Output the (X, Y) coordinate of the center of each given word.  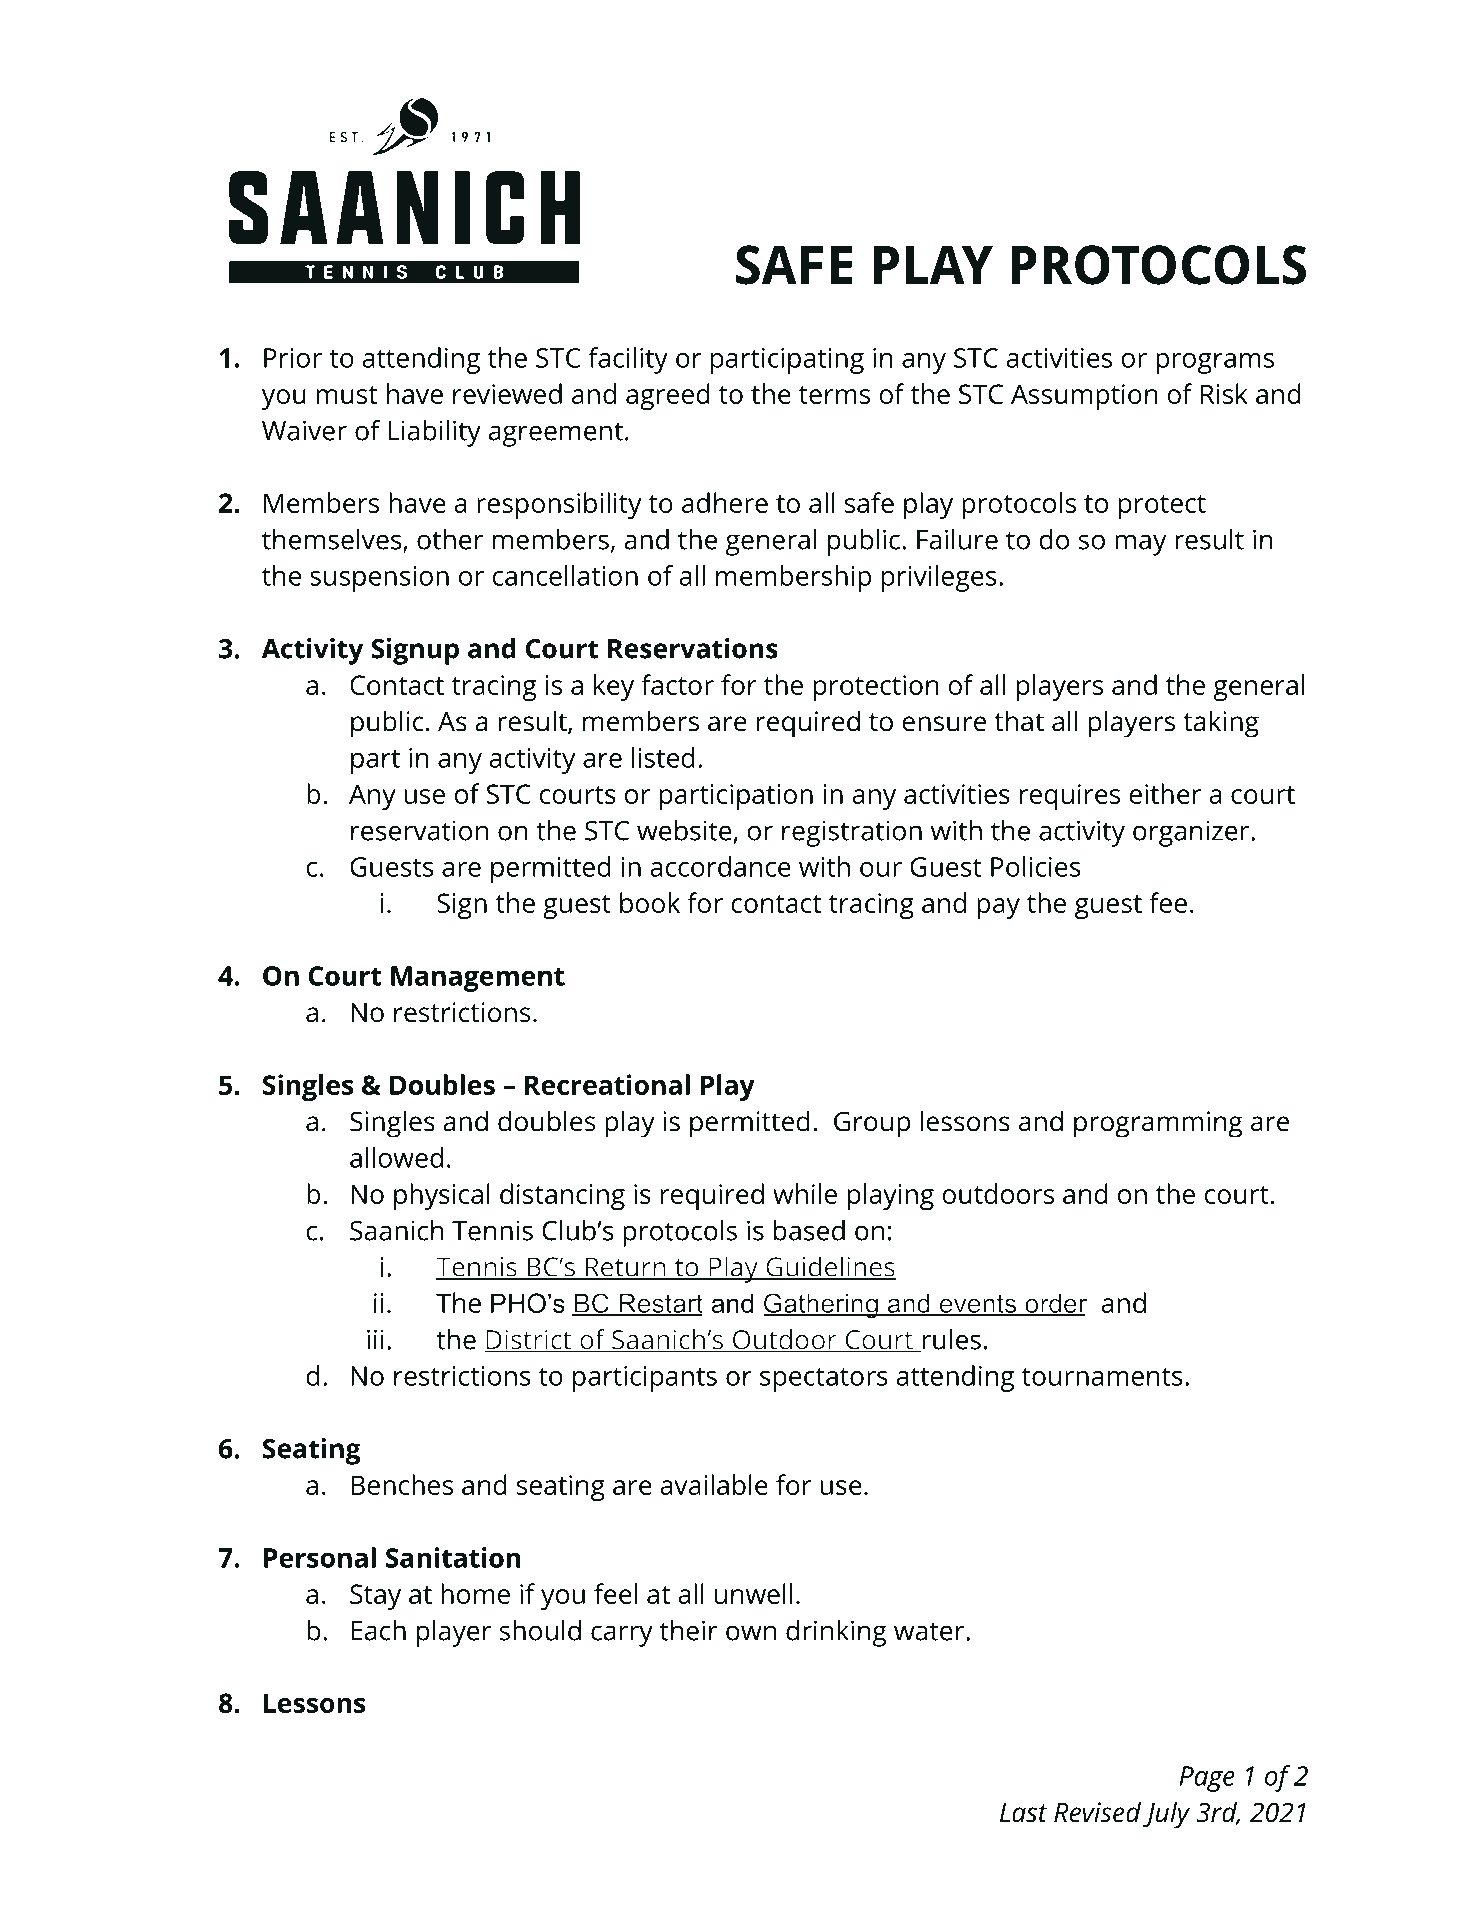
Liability (434, 433)
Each (378, 1630)
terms (834, 395)
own (751, 1633)
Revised (1097, 1812)
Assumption (1084, 397)
